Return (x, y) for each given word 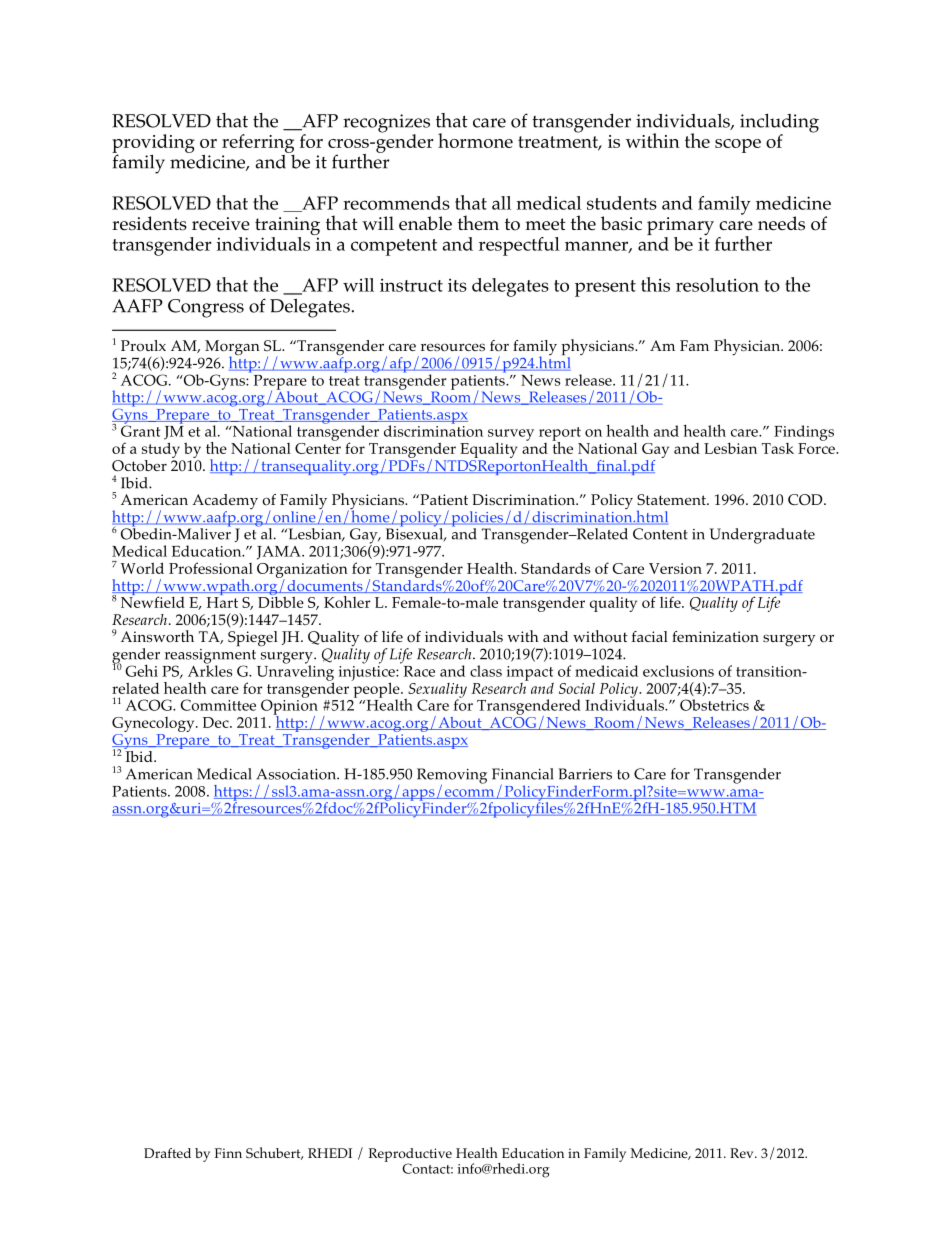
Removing (452, 777)
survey (511, 436)
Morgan (232, 349)
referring (258, 143)
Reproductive (410, 1156)
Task (778, 448)
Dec (217, 722)
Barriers (585, 774)
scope (738, 146)
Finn (228, 1153)
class (486, 671)
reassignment (210, 656)
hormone (475, 140)
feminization (715, 637)
